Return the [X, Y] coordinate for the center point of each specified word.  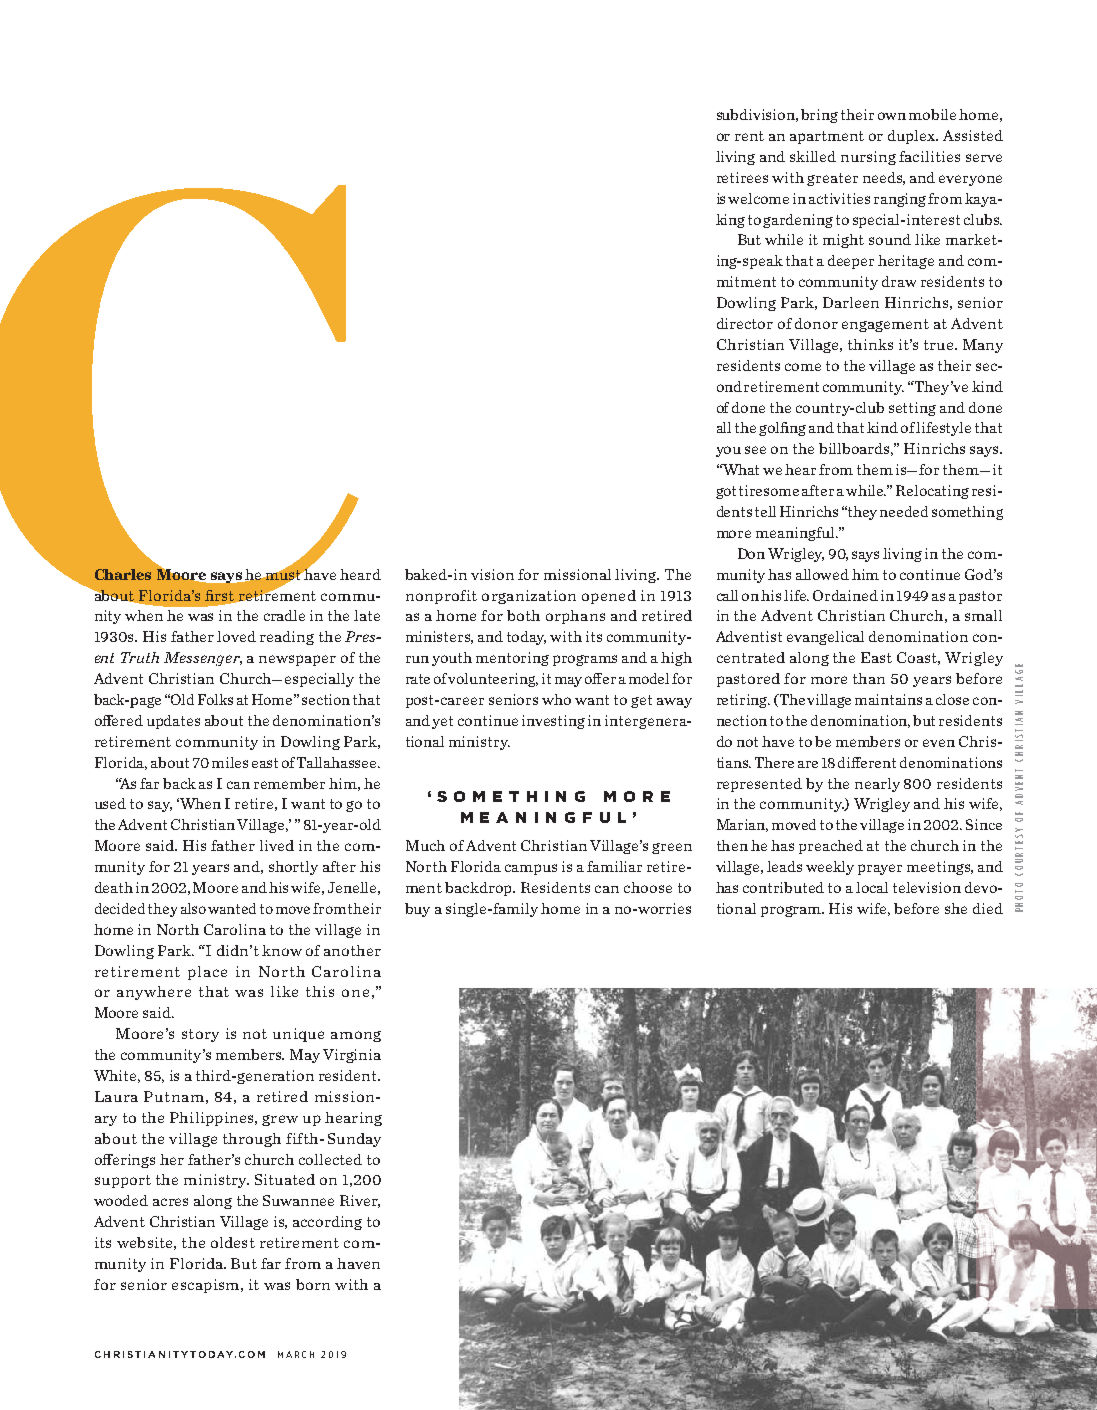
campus [531, 869]
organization [529, 597]
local [872, 887]
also [193, 908]
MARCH [296, 1354]
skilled [813, 156]
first [221, 596]
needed [904, 511]
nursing [868, 158]
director [745, 323]
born [313, 1284]
